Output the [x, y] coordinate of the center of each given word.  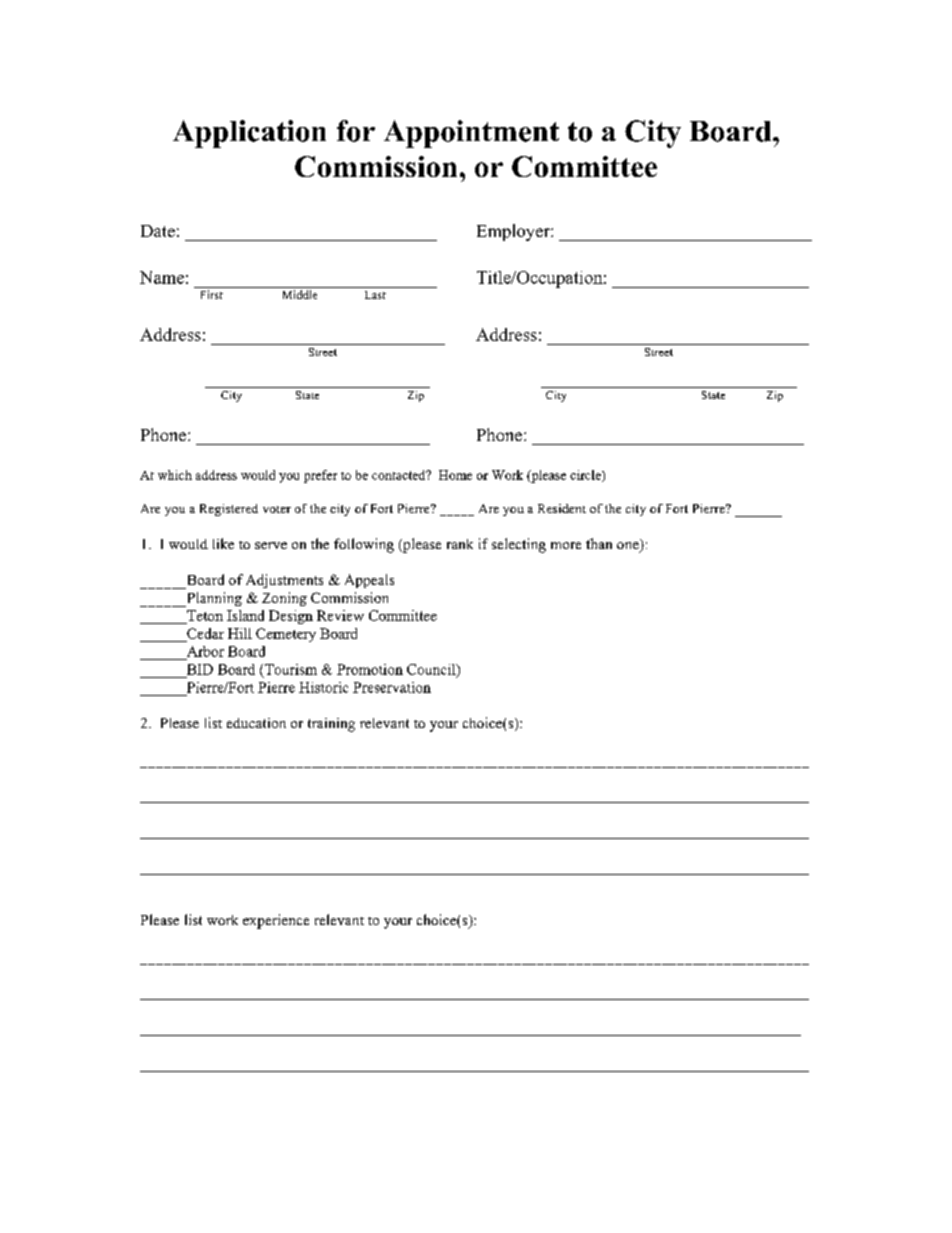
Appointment [471, 134]
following [364, 545]
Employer [514, 232]
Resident [562, 508]
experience [276, 921]
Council [432, 670]
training [331, 725]
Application [249, 134]
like [223, 543]
